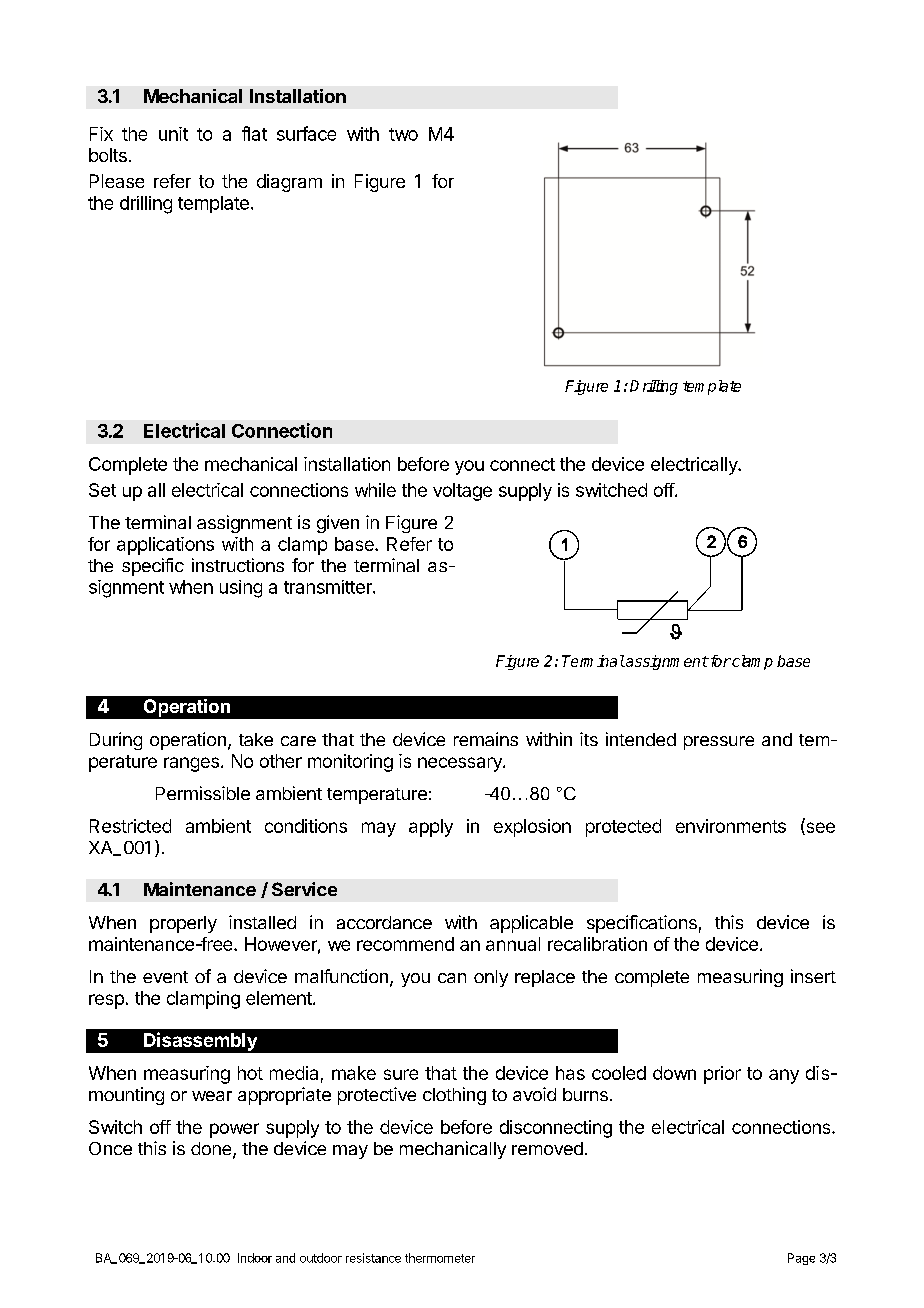  What do you see at coordinates (462, 492) in the screenshot?
I see `voltage` at bounding box center [462, 492].
